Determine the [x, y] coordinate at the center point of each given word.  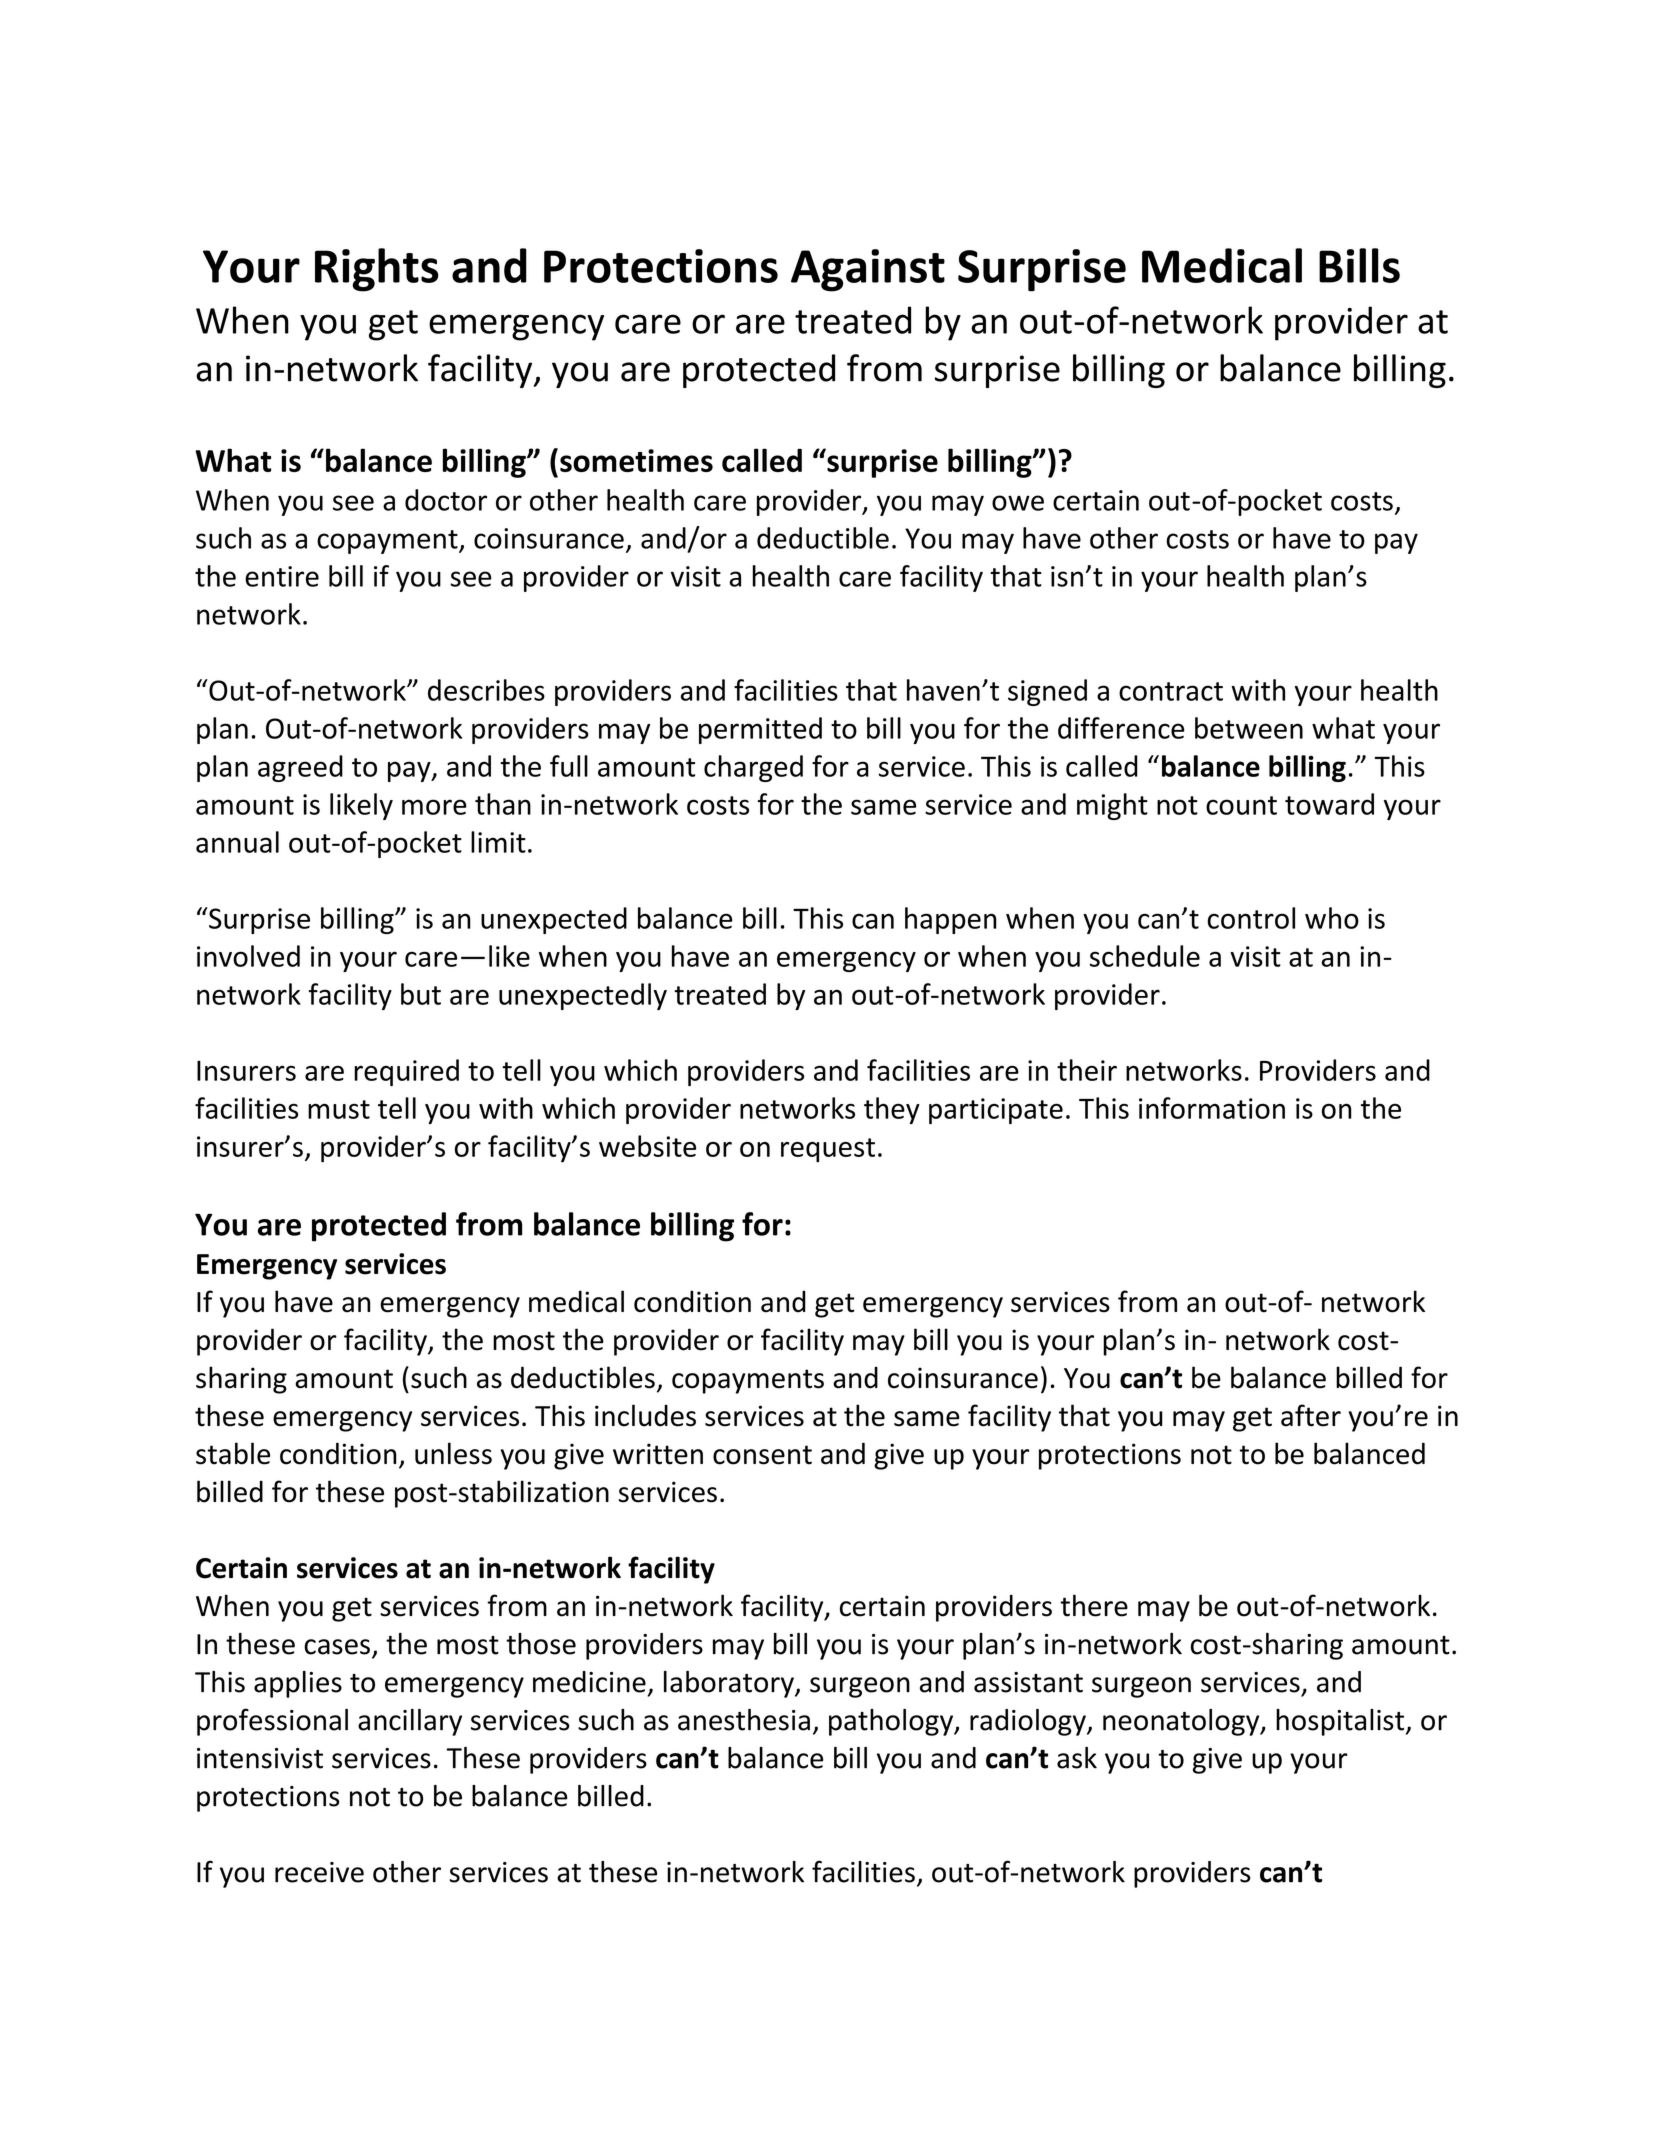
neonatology [1182, 1722]
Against [868, 270]
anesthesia [744, 1720]
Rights [377, 270]
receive [319, 1872]
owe [1018, 503]
